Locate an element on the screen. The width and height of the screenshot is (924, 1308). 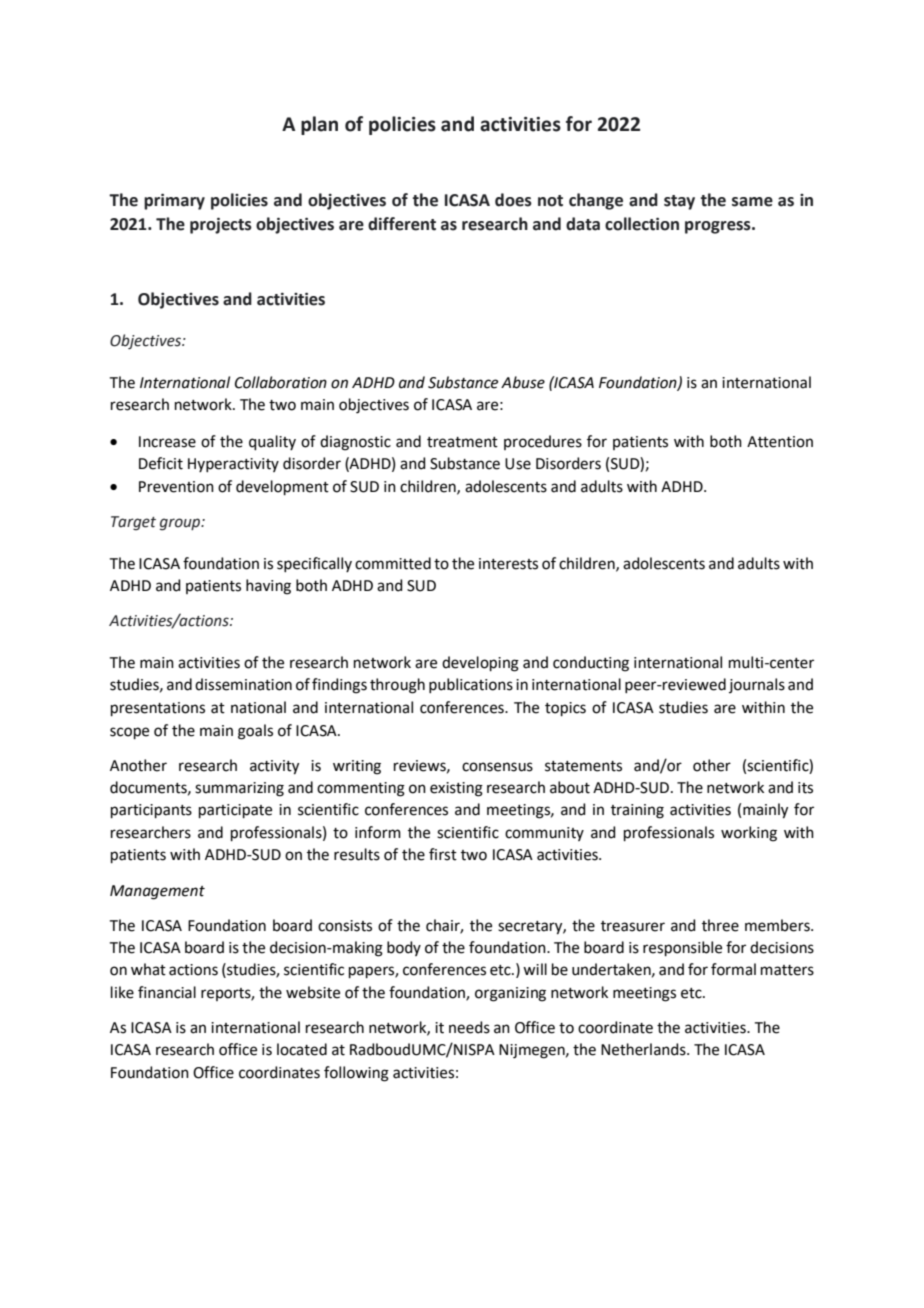
journals is located at coordinates (757, 685).
